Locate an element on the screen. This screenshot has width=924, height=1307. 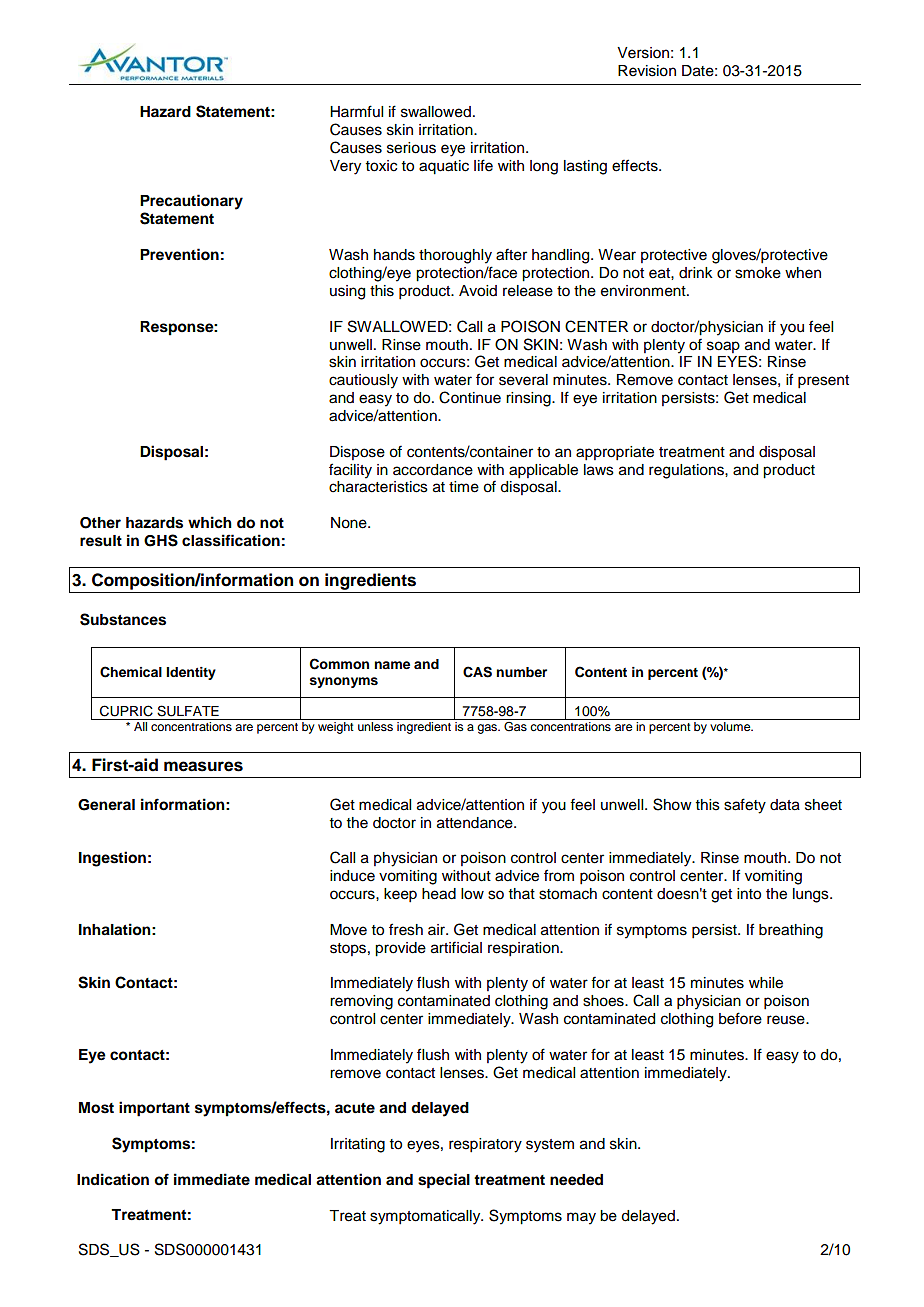
special is located at coordinates (444, 1181).
